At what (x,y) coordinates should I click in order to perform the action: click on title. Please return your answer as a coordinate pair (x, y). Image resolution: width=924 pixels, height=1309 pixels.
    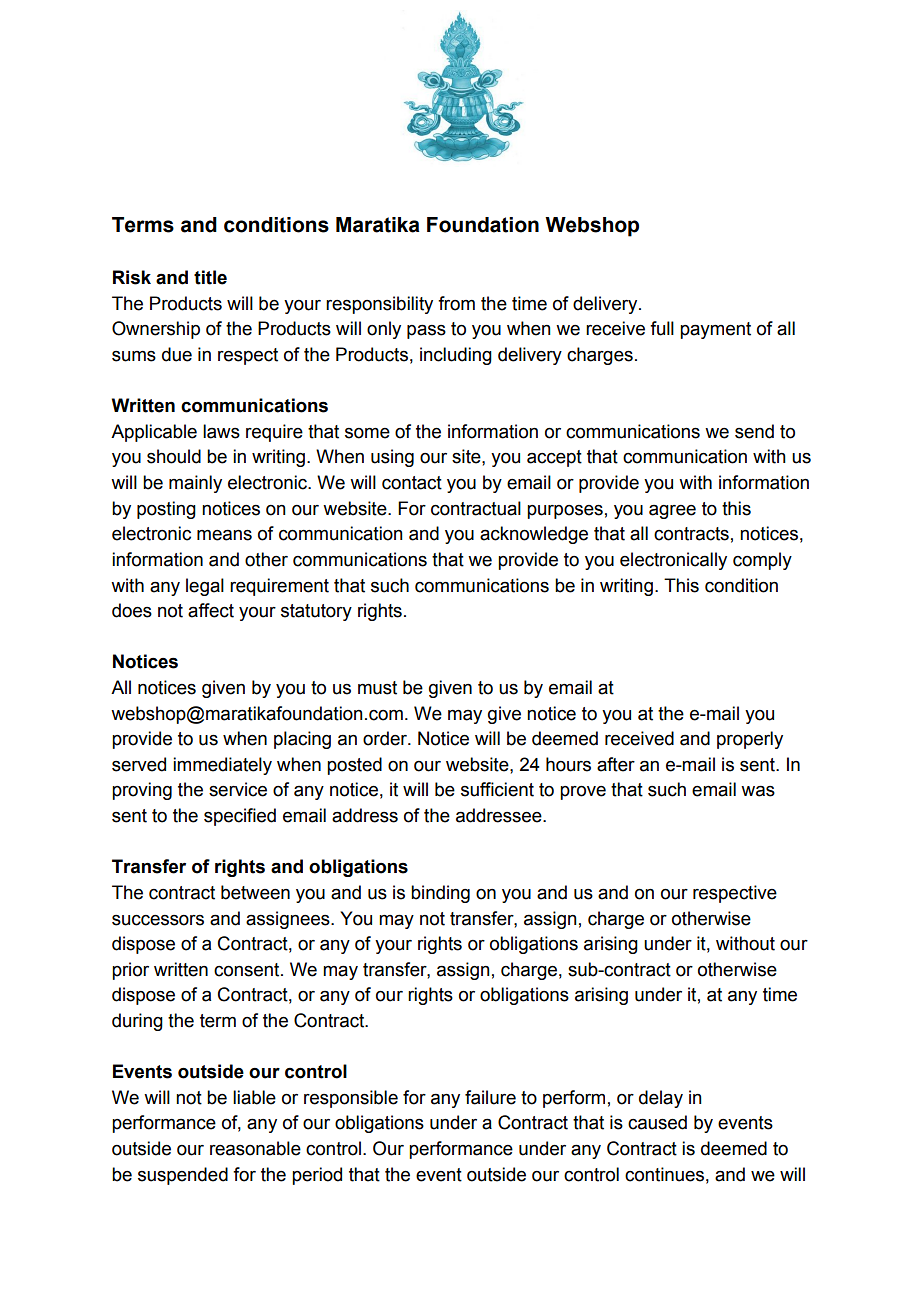
    Looking at the image, I should click on (210, 277).
